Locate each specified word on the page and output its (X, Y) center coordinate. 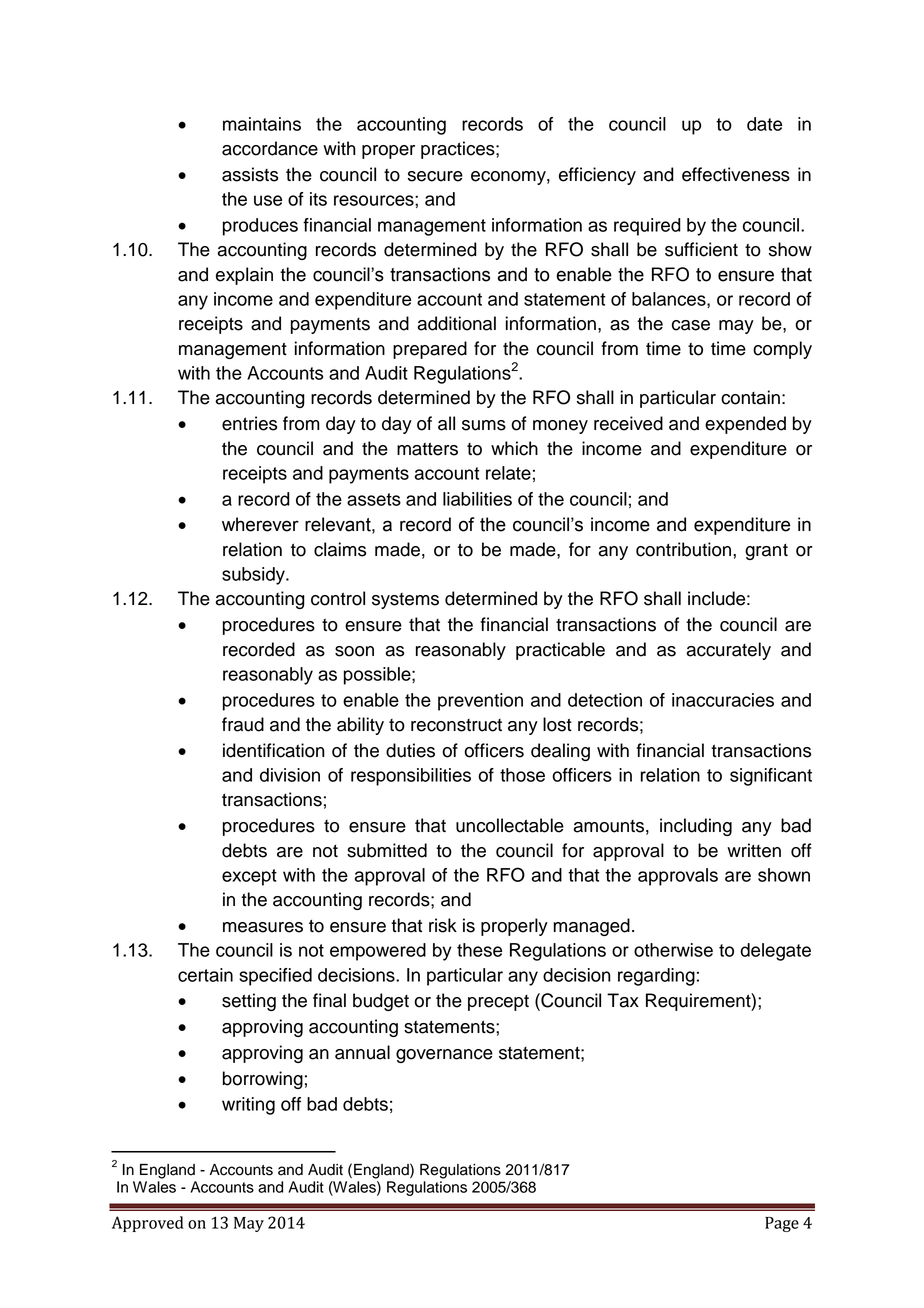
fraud (243, 724)
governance (444, 1056)
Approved (148, 1224)
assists (250, 174)
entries (249, 423)
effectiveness (736, 174)
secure (435, 176)
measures (263, 927)
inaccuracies (723, 700)
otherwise (673, 950)
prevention (480, 702)
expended (745, 425)
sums (484, 425)
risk (443, 925)
